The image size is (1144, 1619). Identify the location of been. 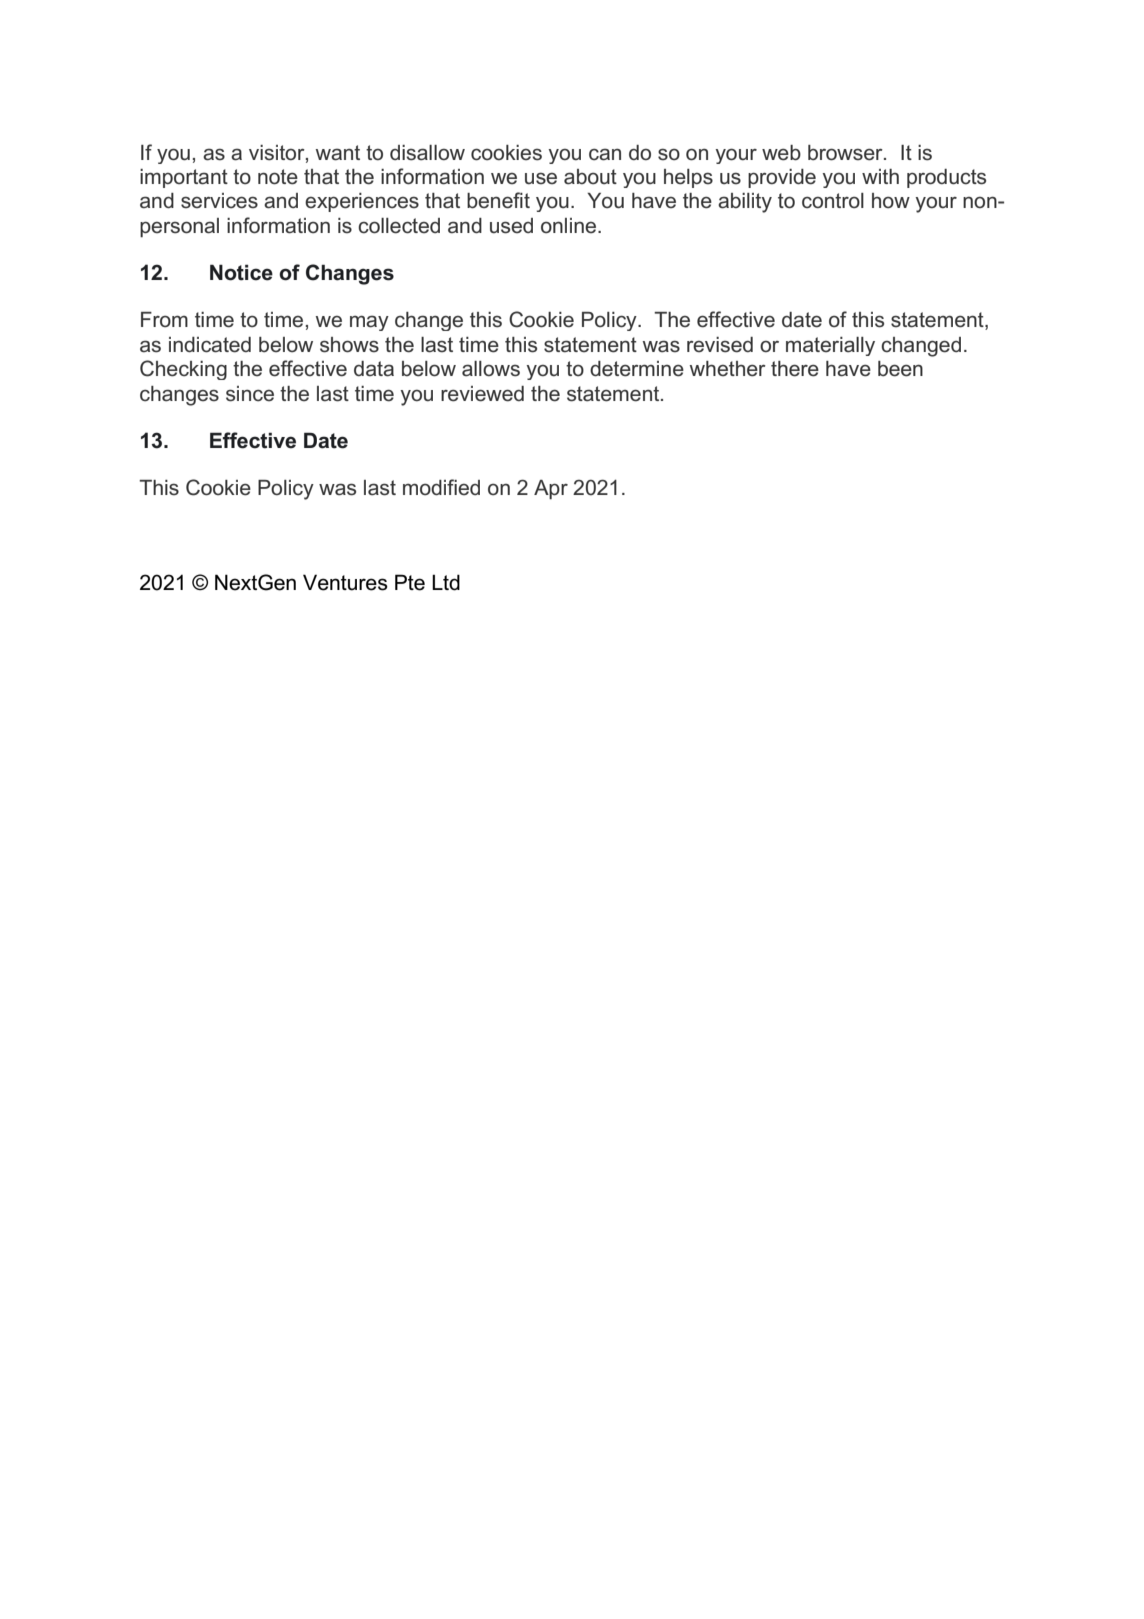
(900, 369).
